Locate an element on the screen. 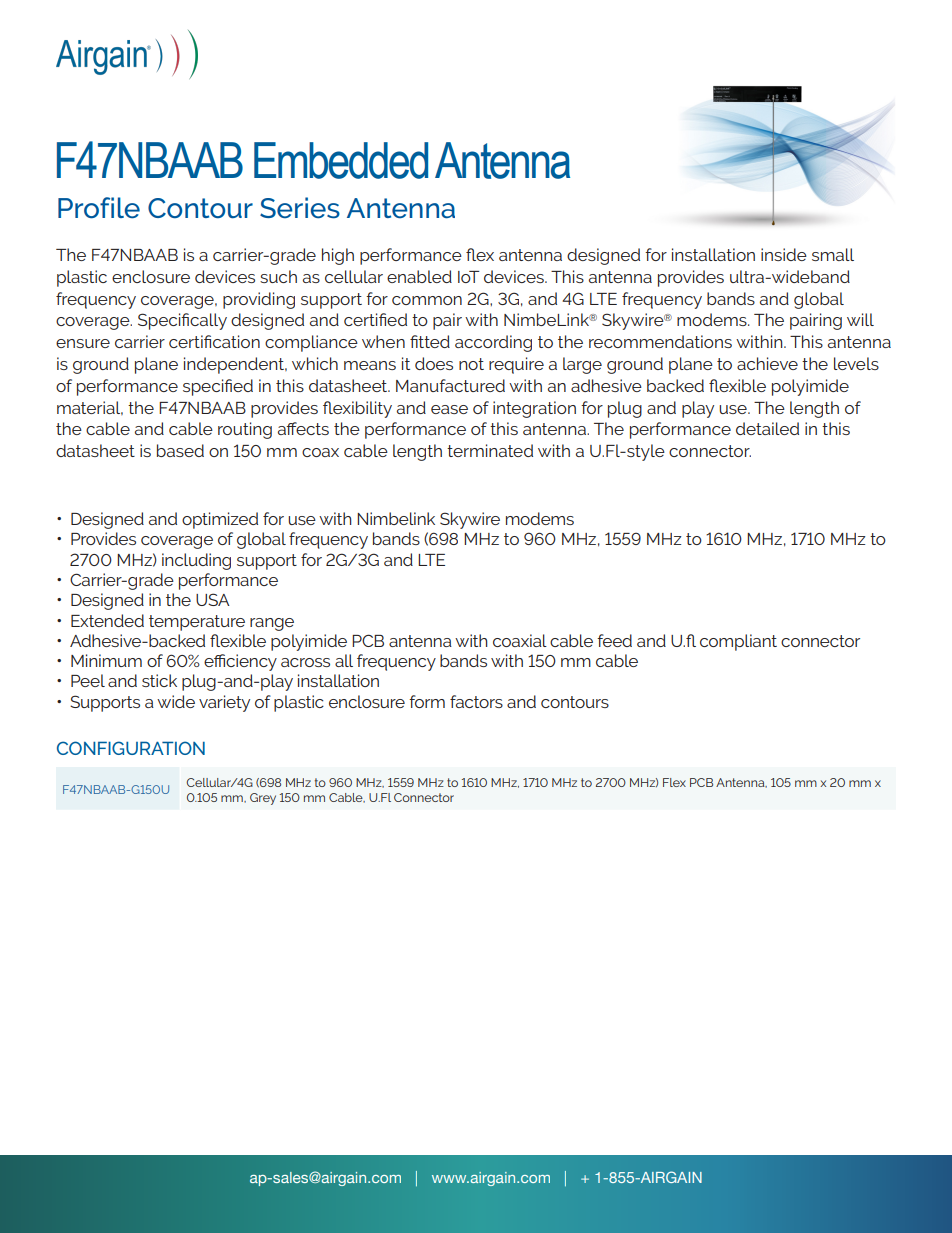 Image resolution: width=952 pixels, height=1233 pixels. Profile is located at coordinates (99, 208).
